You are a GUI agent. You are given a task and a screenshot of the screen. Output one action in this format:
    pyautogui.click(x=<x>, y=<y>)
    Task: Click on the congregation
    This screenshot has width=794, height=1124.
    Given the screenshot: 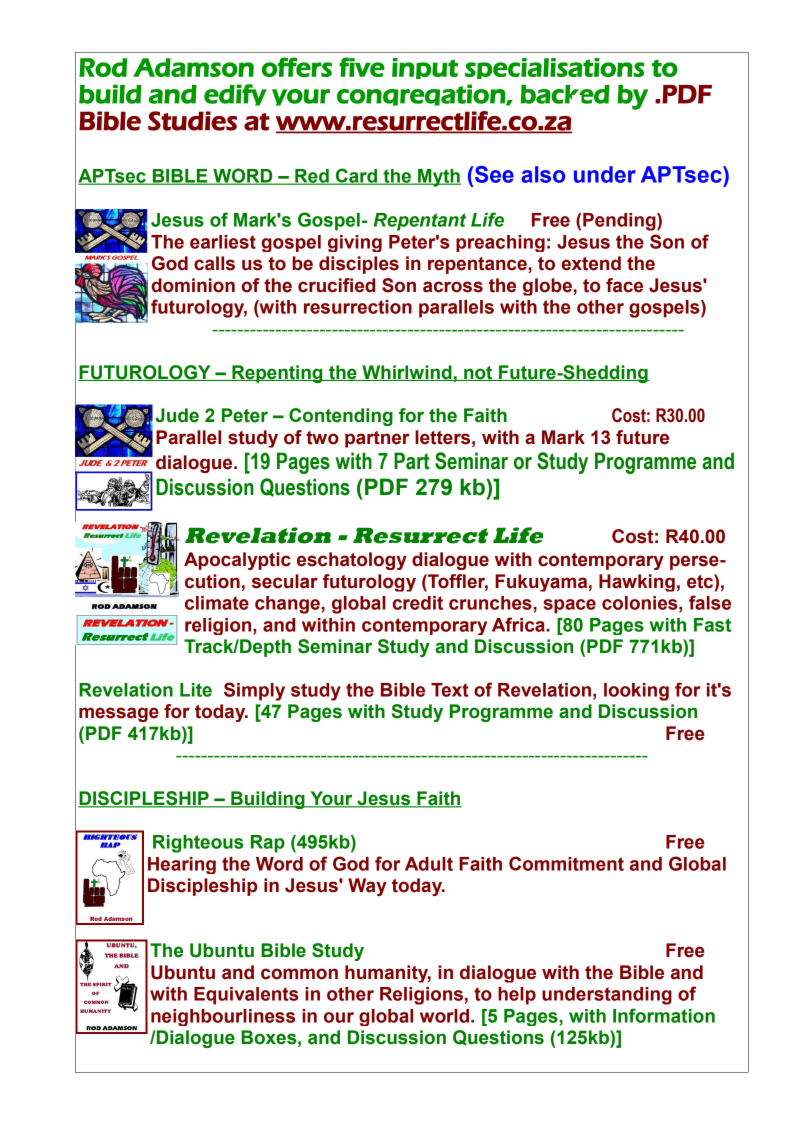 What is the action you would take?
    pyautogui.click(x=422, y=98)
